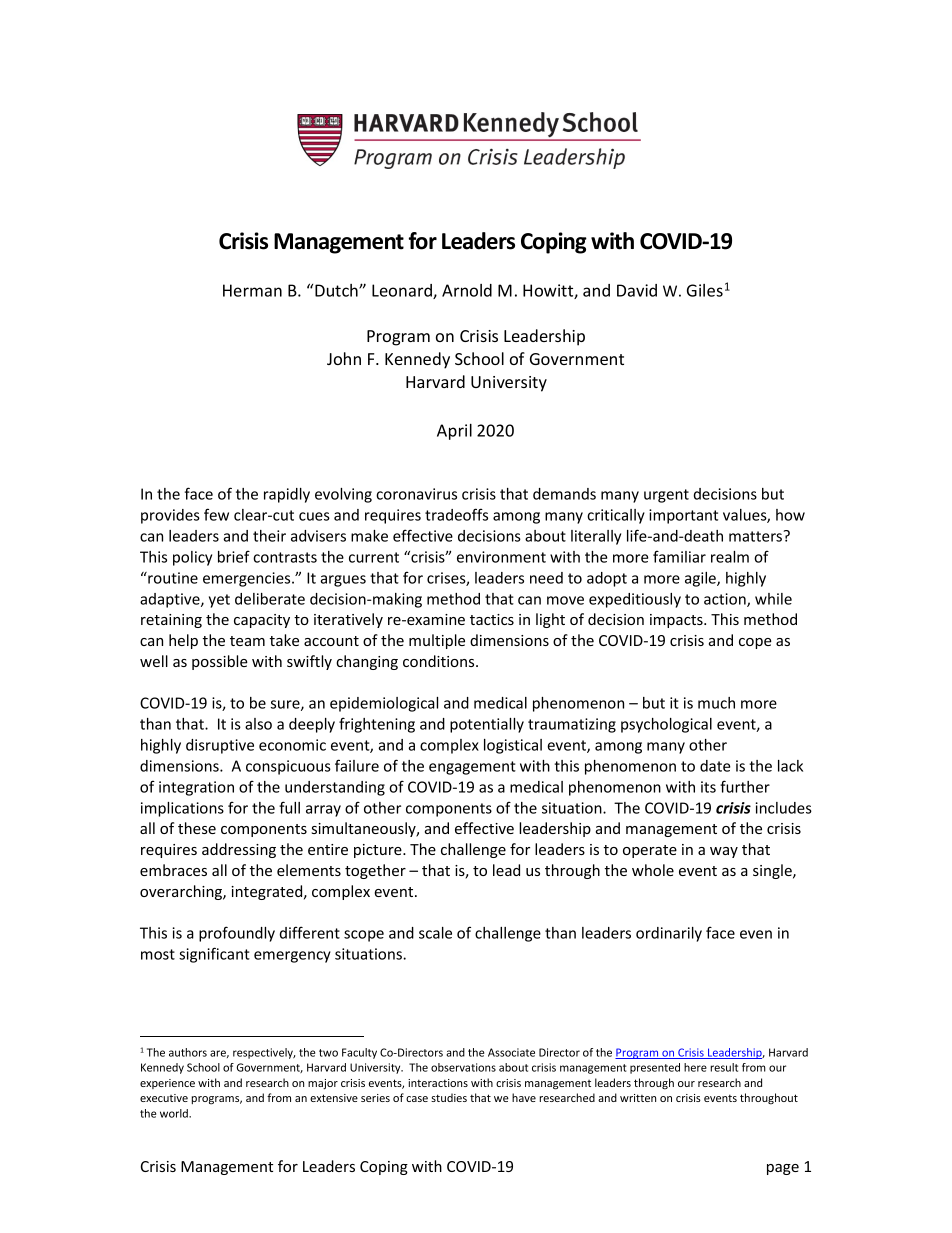  What do you see at coordinates (637, 290) in the screenshot?
I see `David` at bounding box center [637, 290].
